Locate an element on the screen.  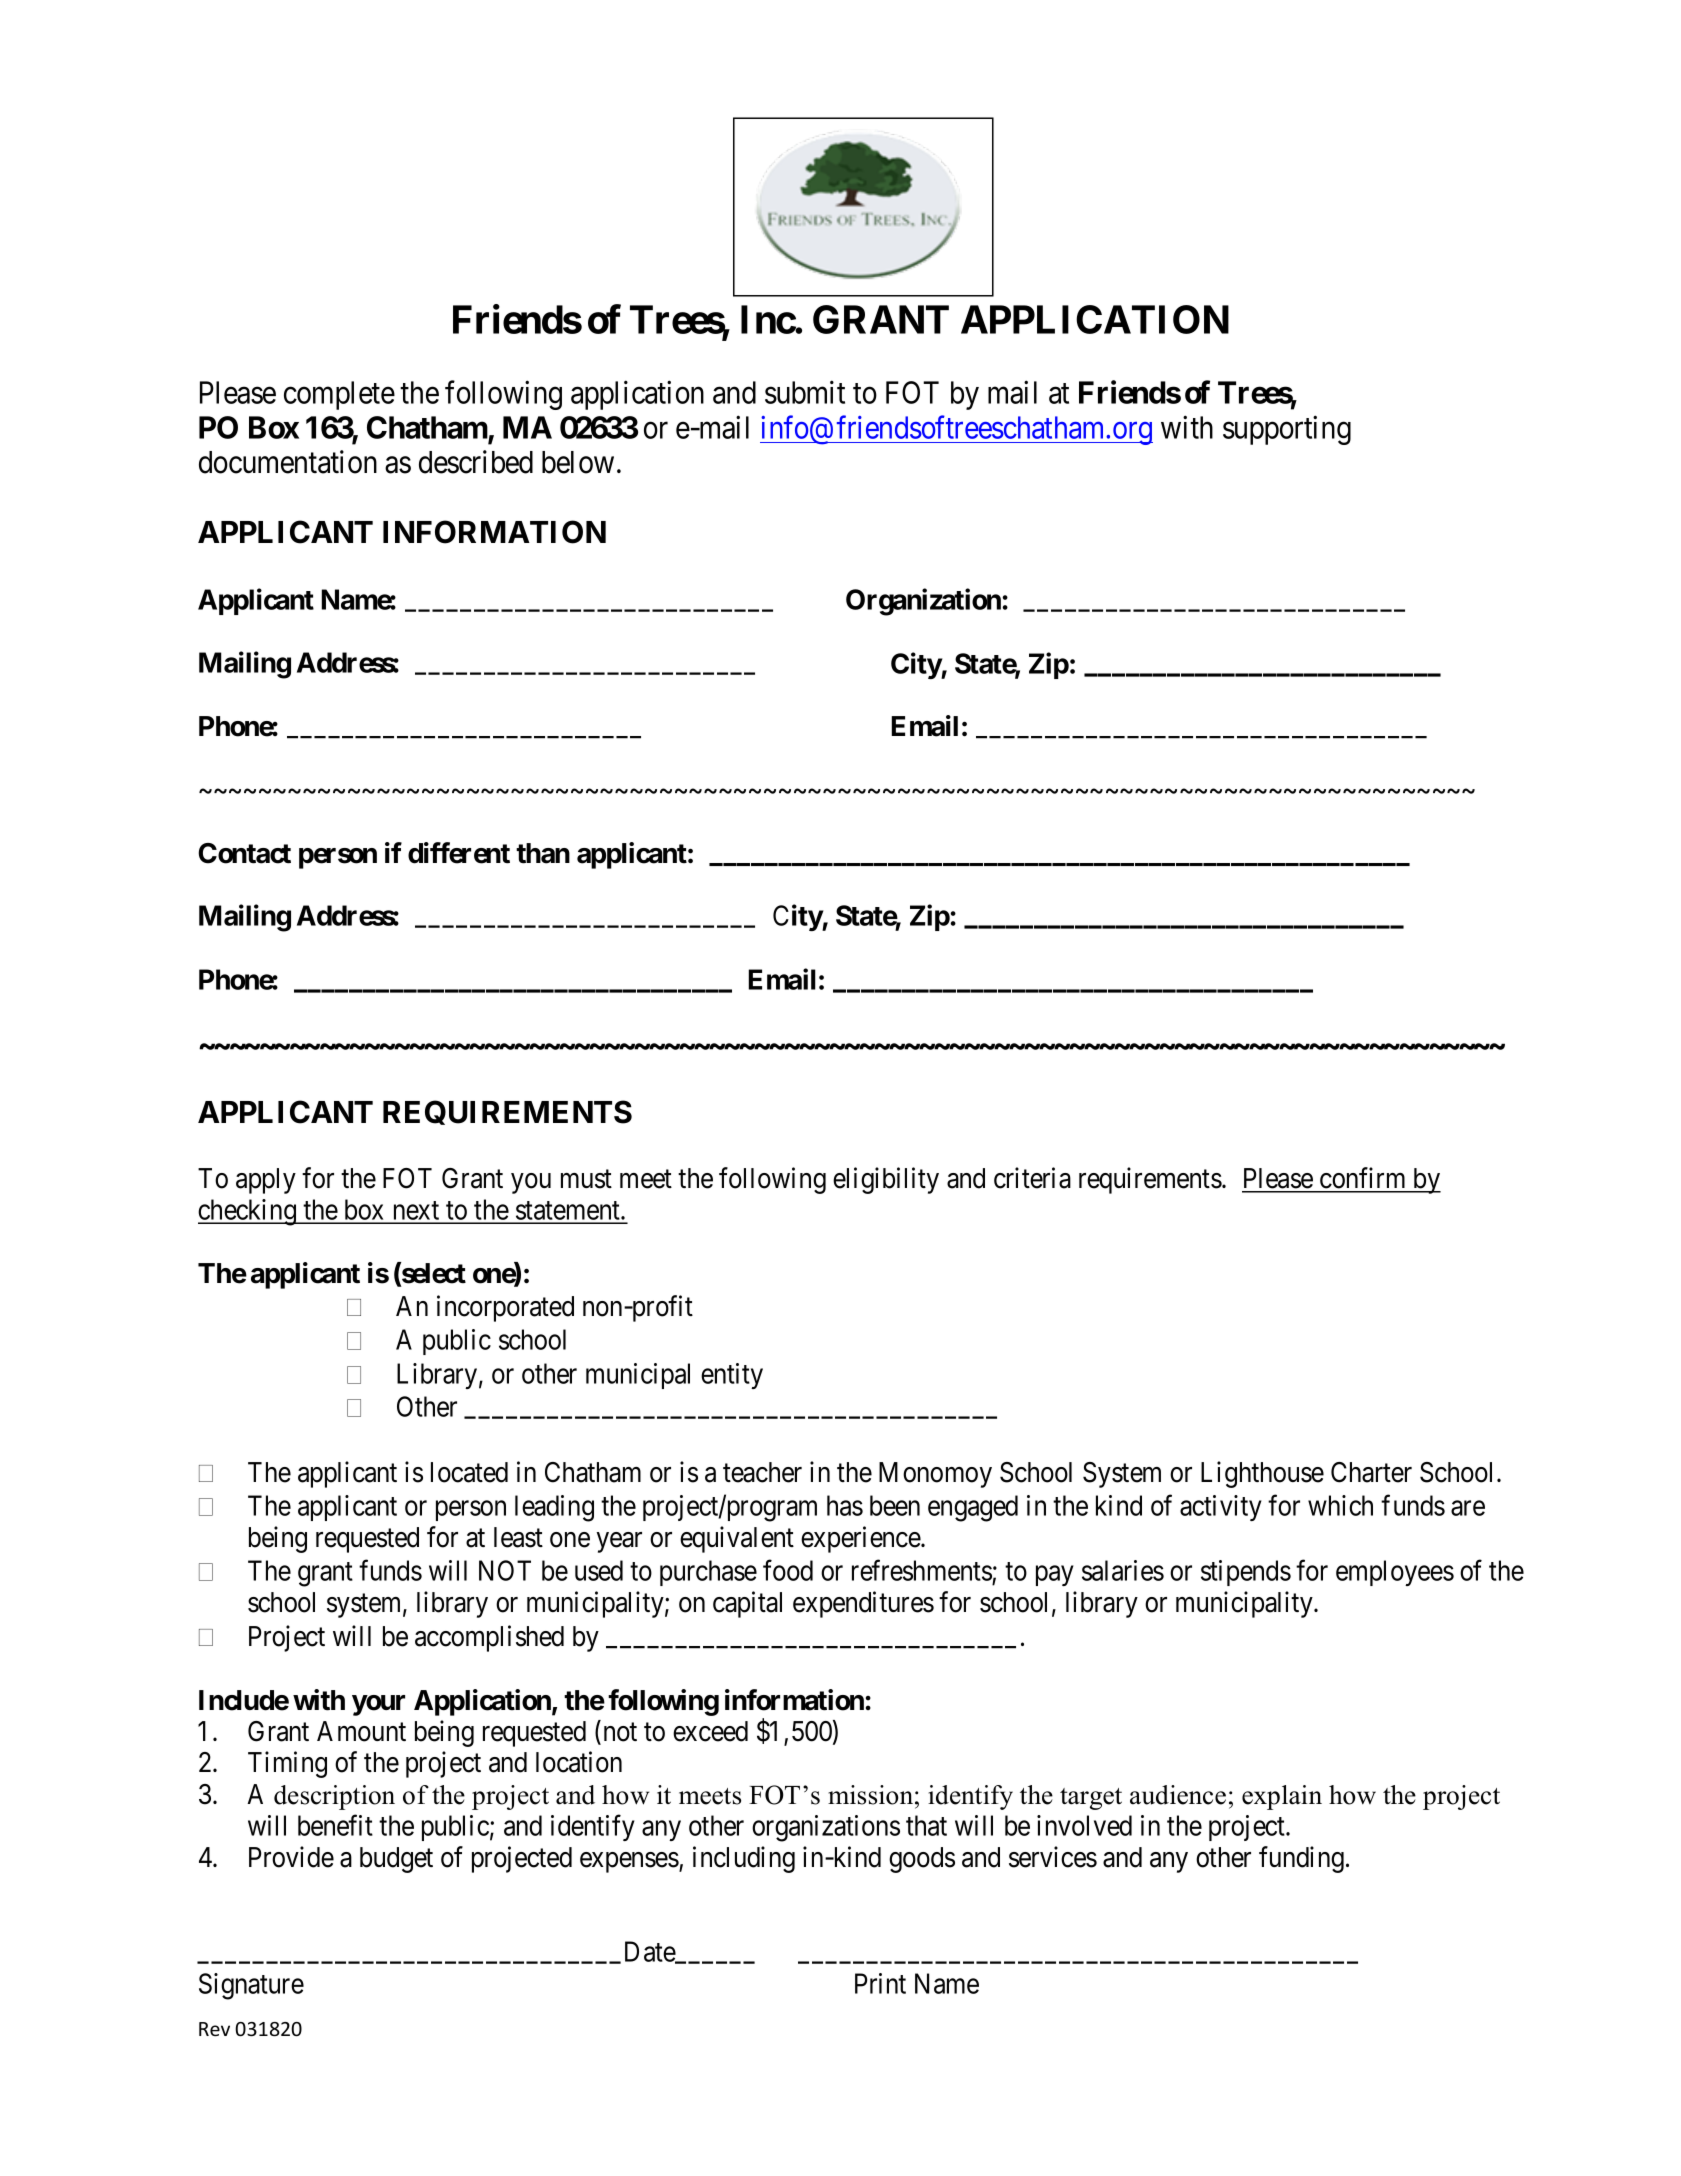
than is located at coordinates (543, 853).
